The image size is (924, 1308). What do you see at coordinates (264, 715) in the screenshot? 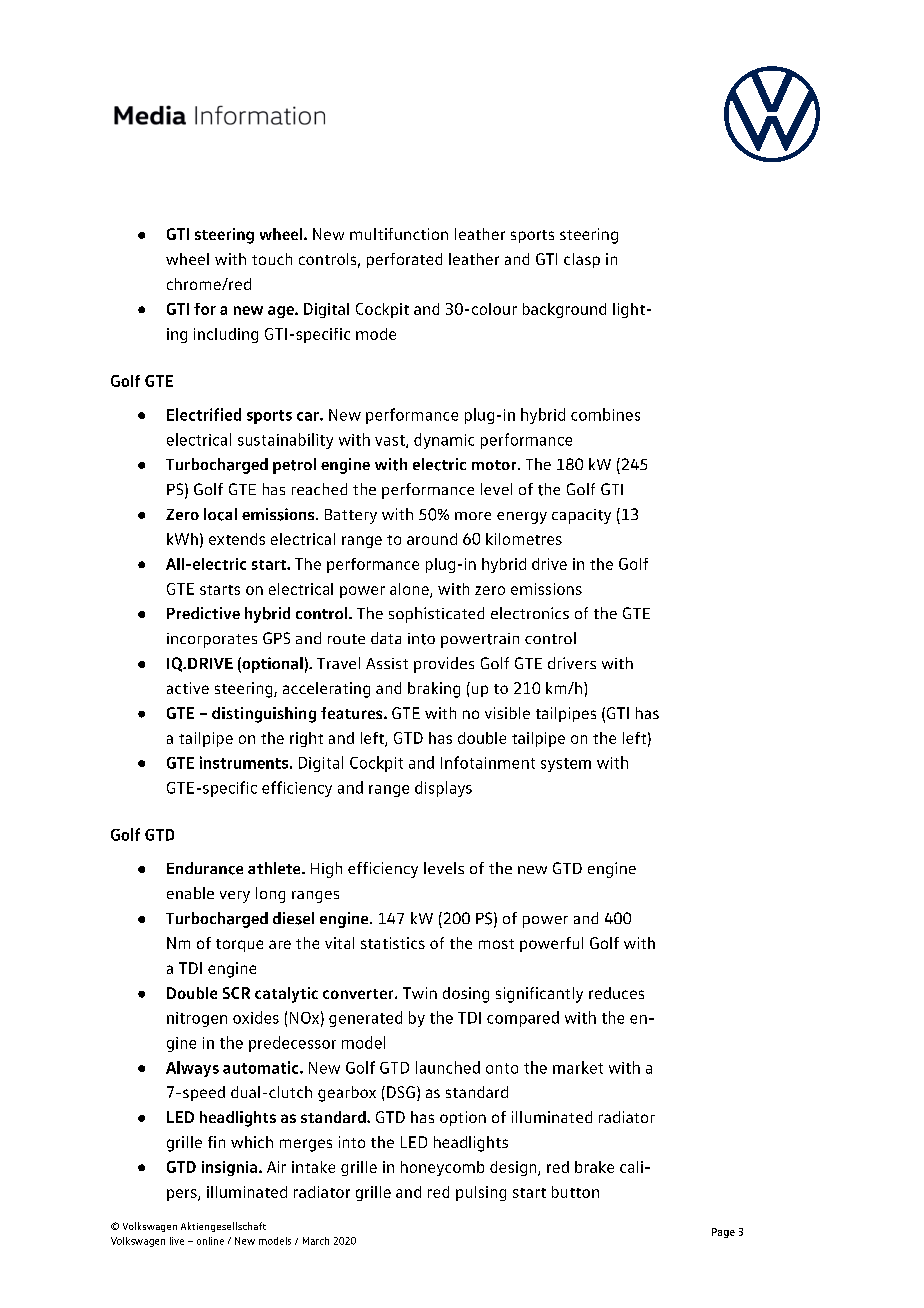
I see `distinguishing` at bounding box center [264, 715].
